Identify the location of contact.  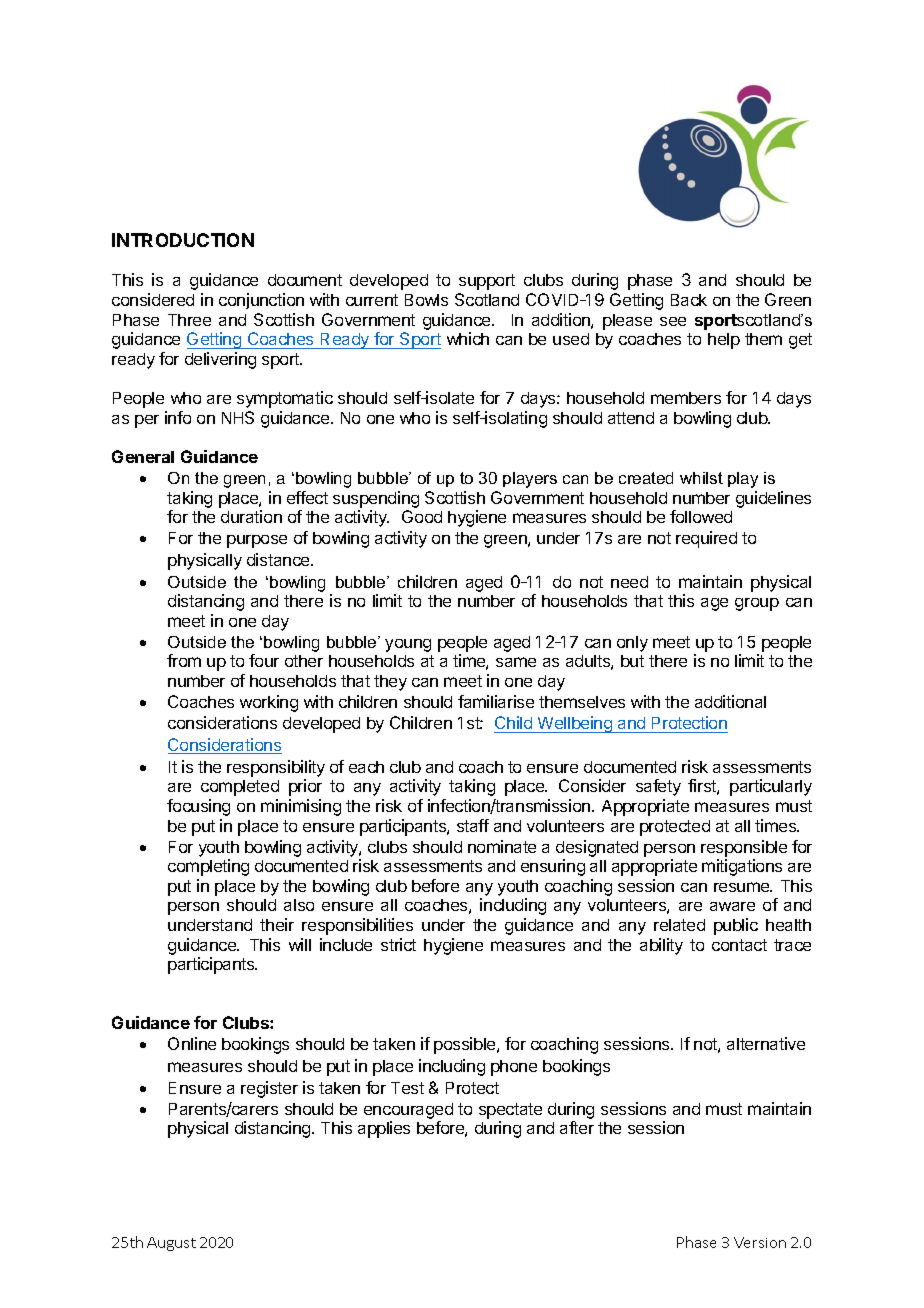
(739, 945).
